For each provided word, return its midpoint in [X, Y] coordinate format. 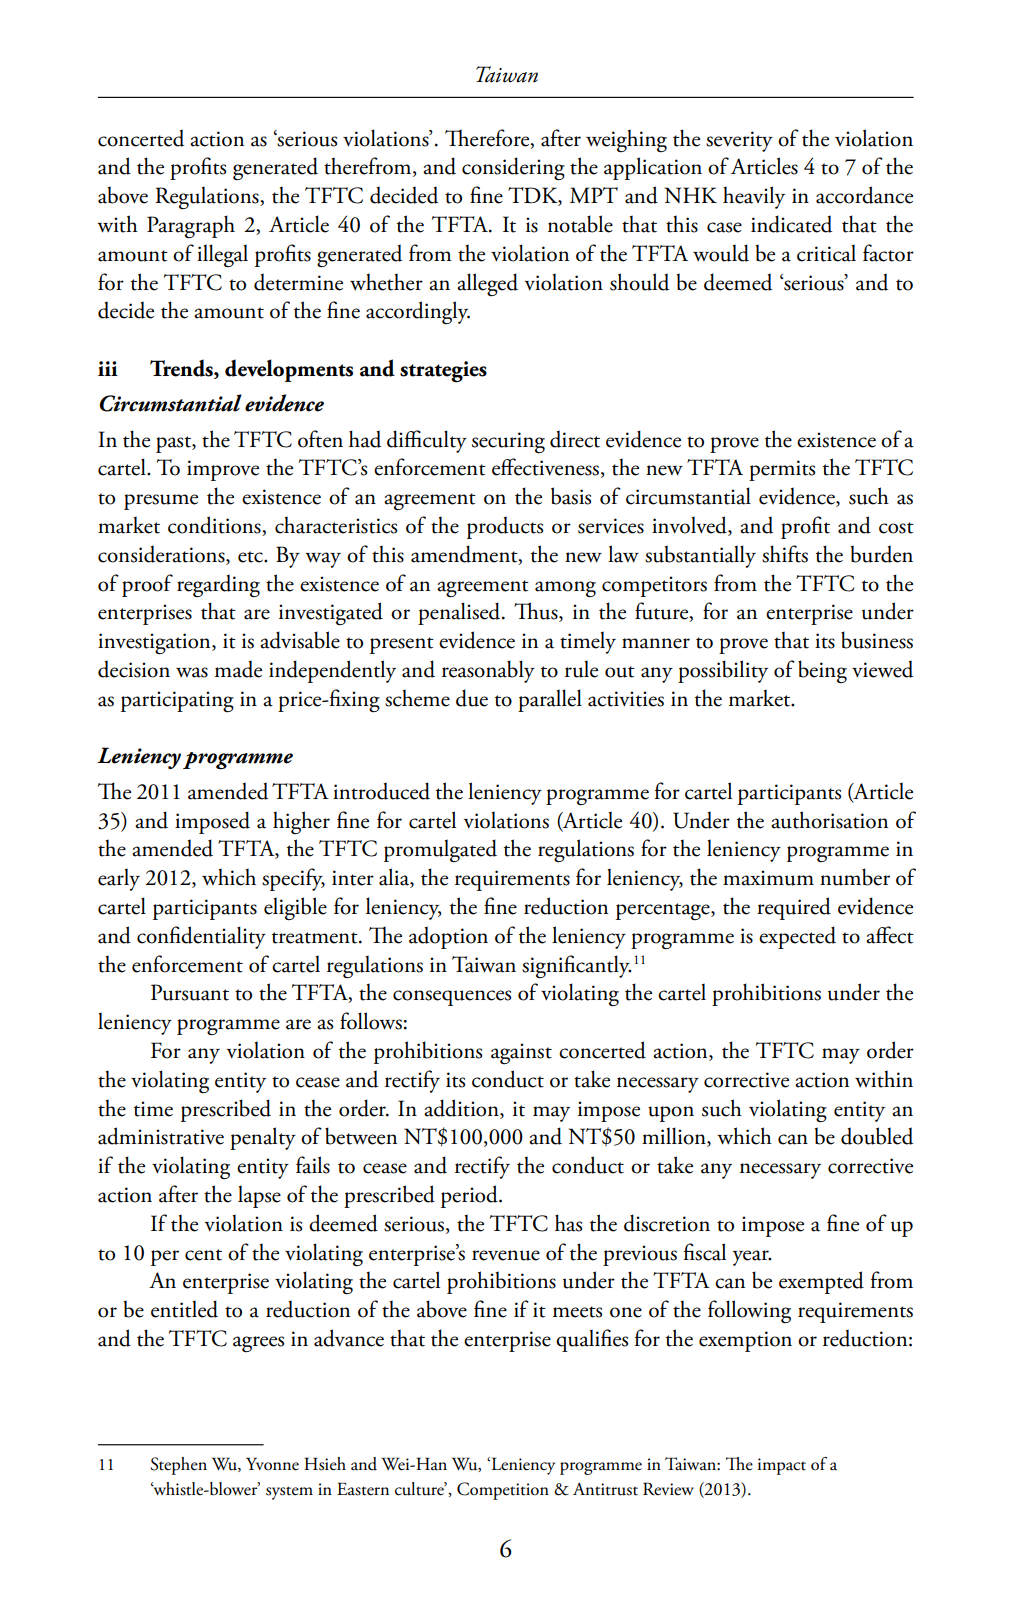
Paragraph [191, 227]
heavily [754, 197]
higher [301, 822]
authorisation [829, 820]
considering [513, 169]
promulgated [440, 851]
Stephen [178, 1466]
